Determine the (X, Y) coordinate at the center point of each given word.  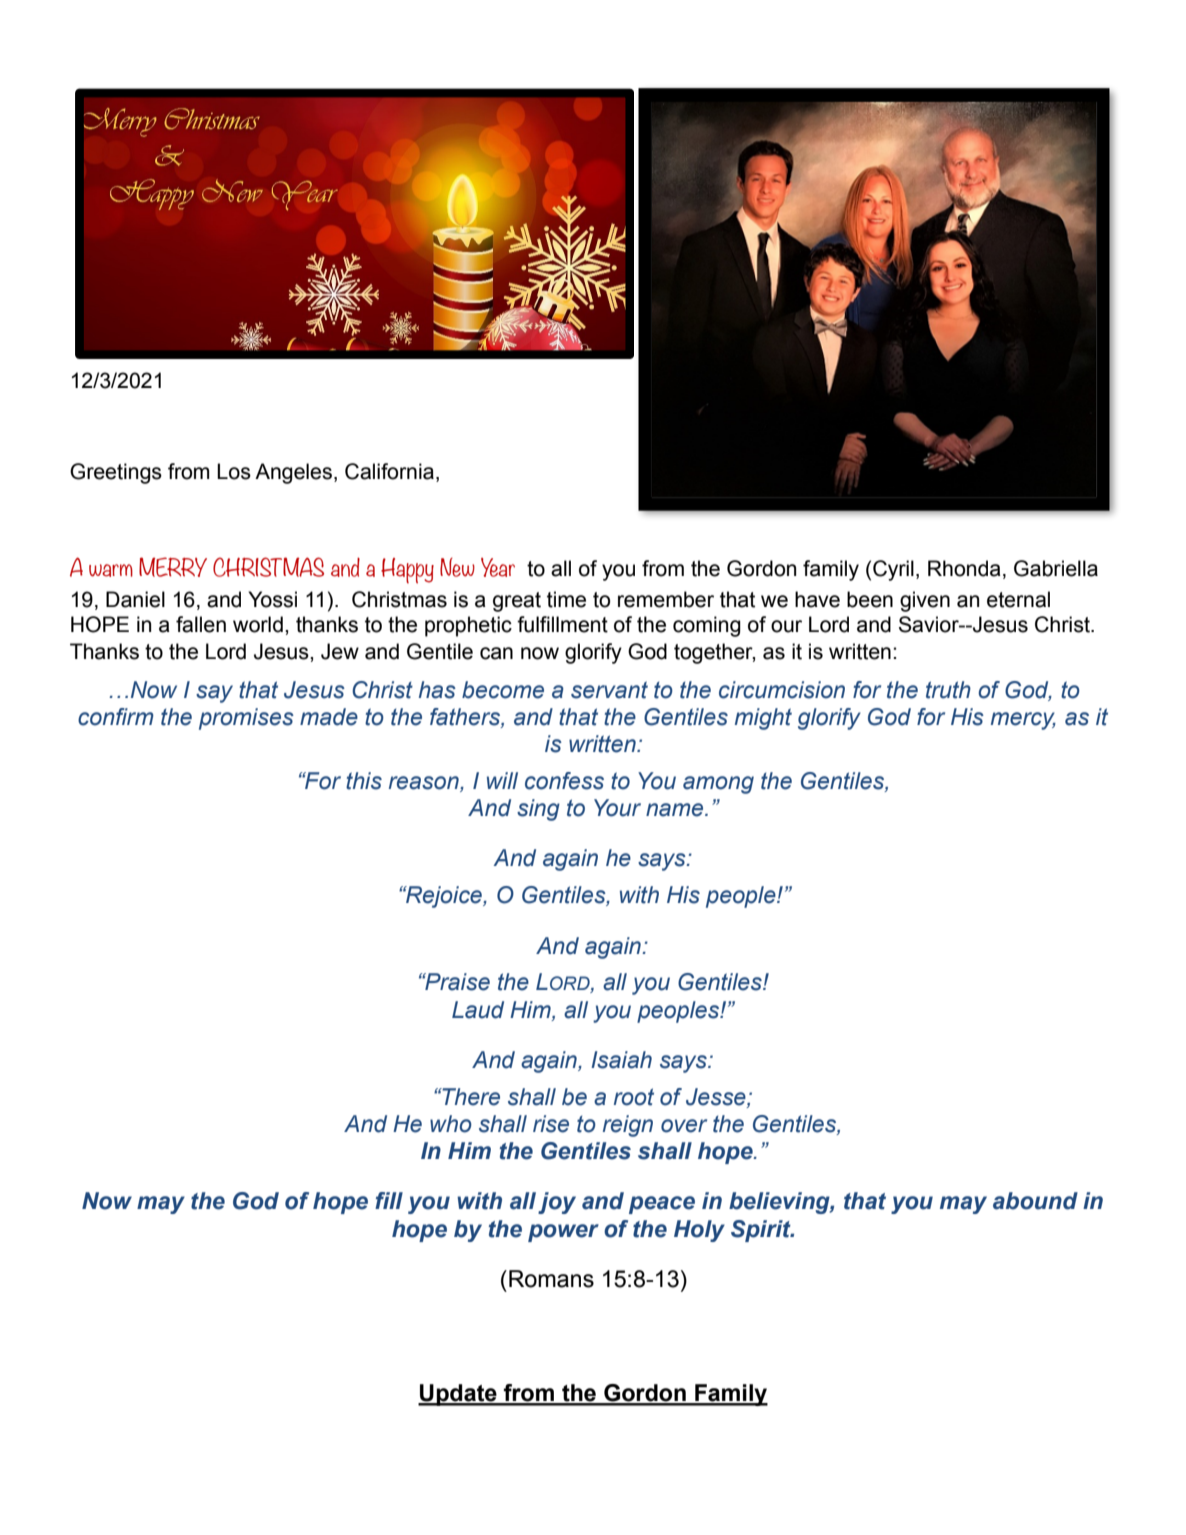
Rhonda (964, 568)
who (451, 1124)
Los (234, 471)
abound (1035, 1201)
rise (551, 1124)
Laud (478, 1010)
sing (538, 810)
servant (609, 690)
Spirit (762, 1231)
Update (458, 1395)
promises (246, 719)
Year (498, 567)
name (676, 810)
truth (948, 690)
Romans (551, 1279)
